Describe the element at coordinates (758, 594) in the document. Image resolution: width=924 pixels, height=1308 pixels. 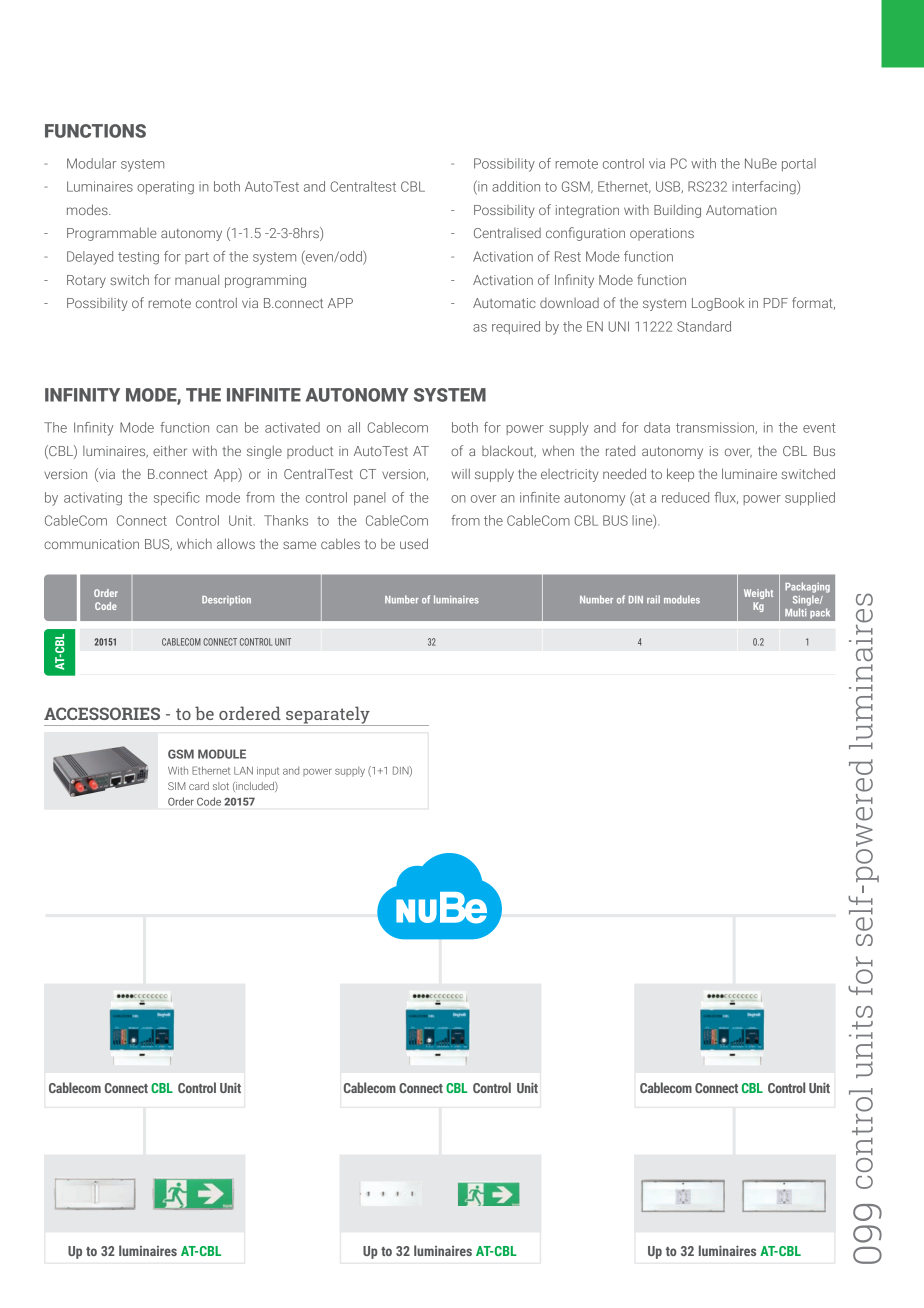
I see `Weight` at that location.
